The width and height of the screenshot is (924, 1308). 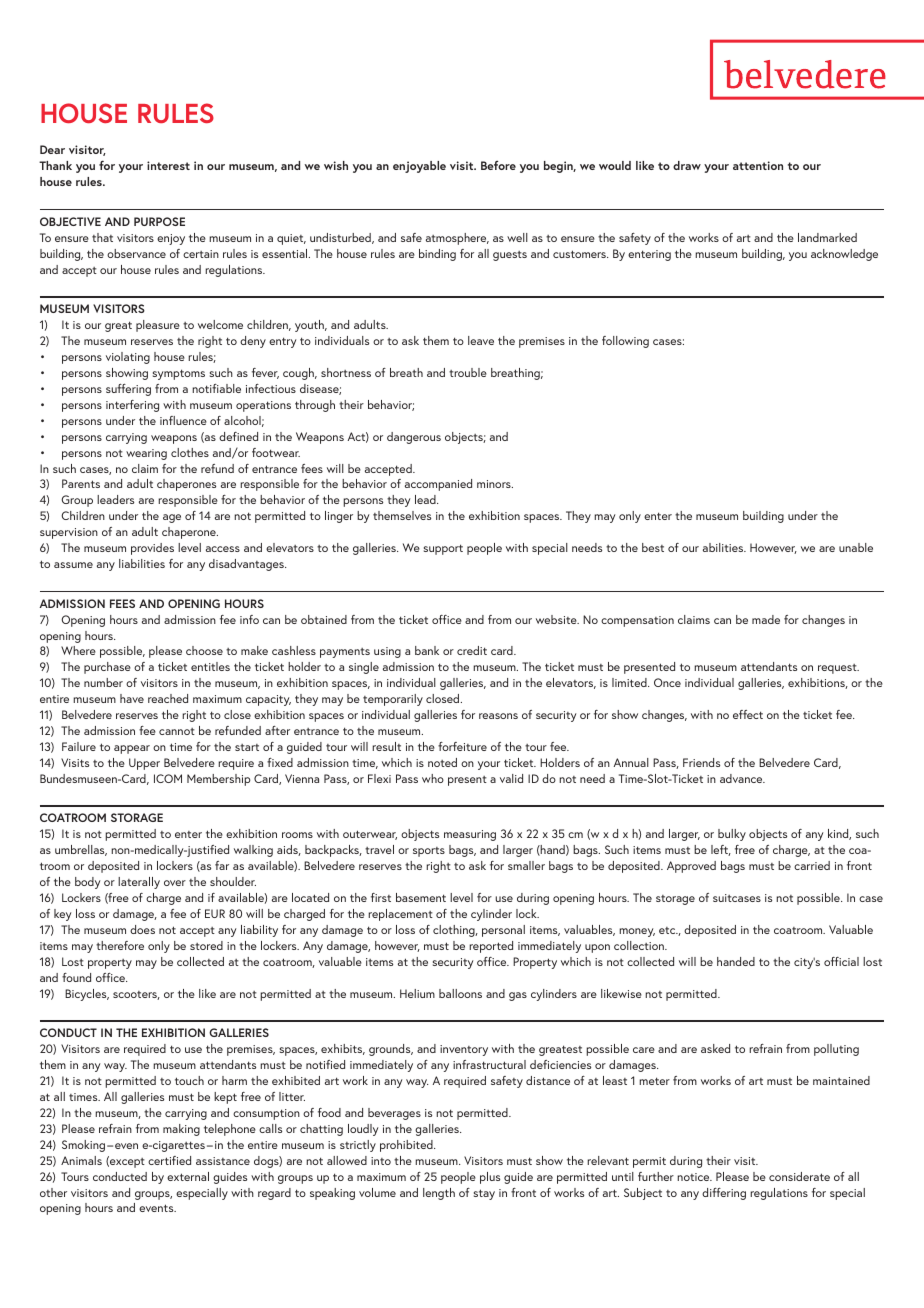 What do you see at coordinates (742, 778) in the screenshot?
I see `advance` at bounding box center [742, 778].
